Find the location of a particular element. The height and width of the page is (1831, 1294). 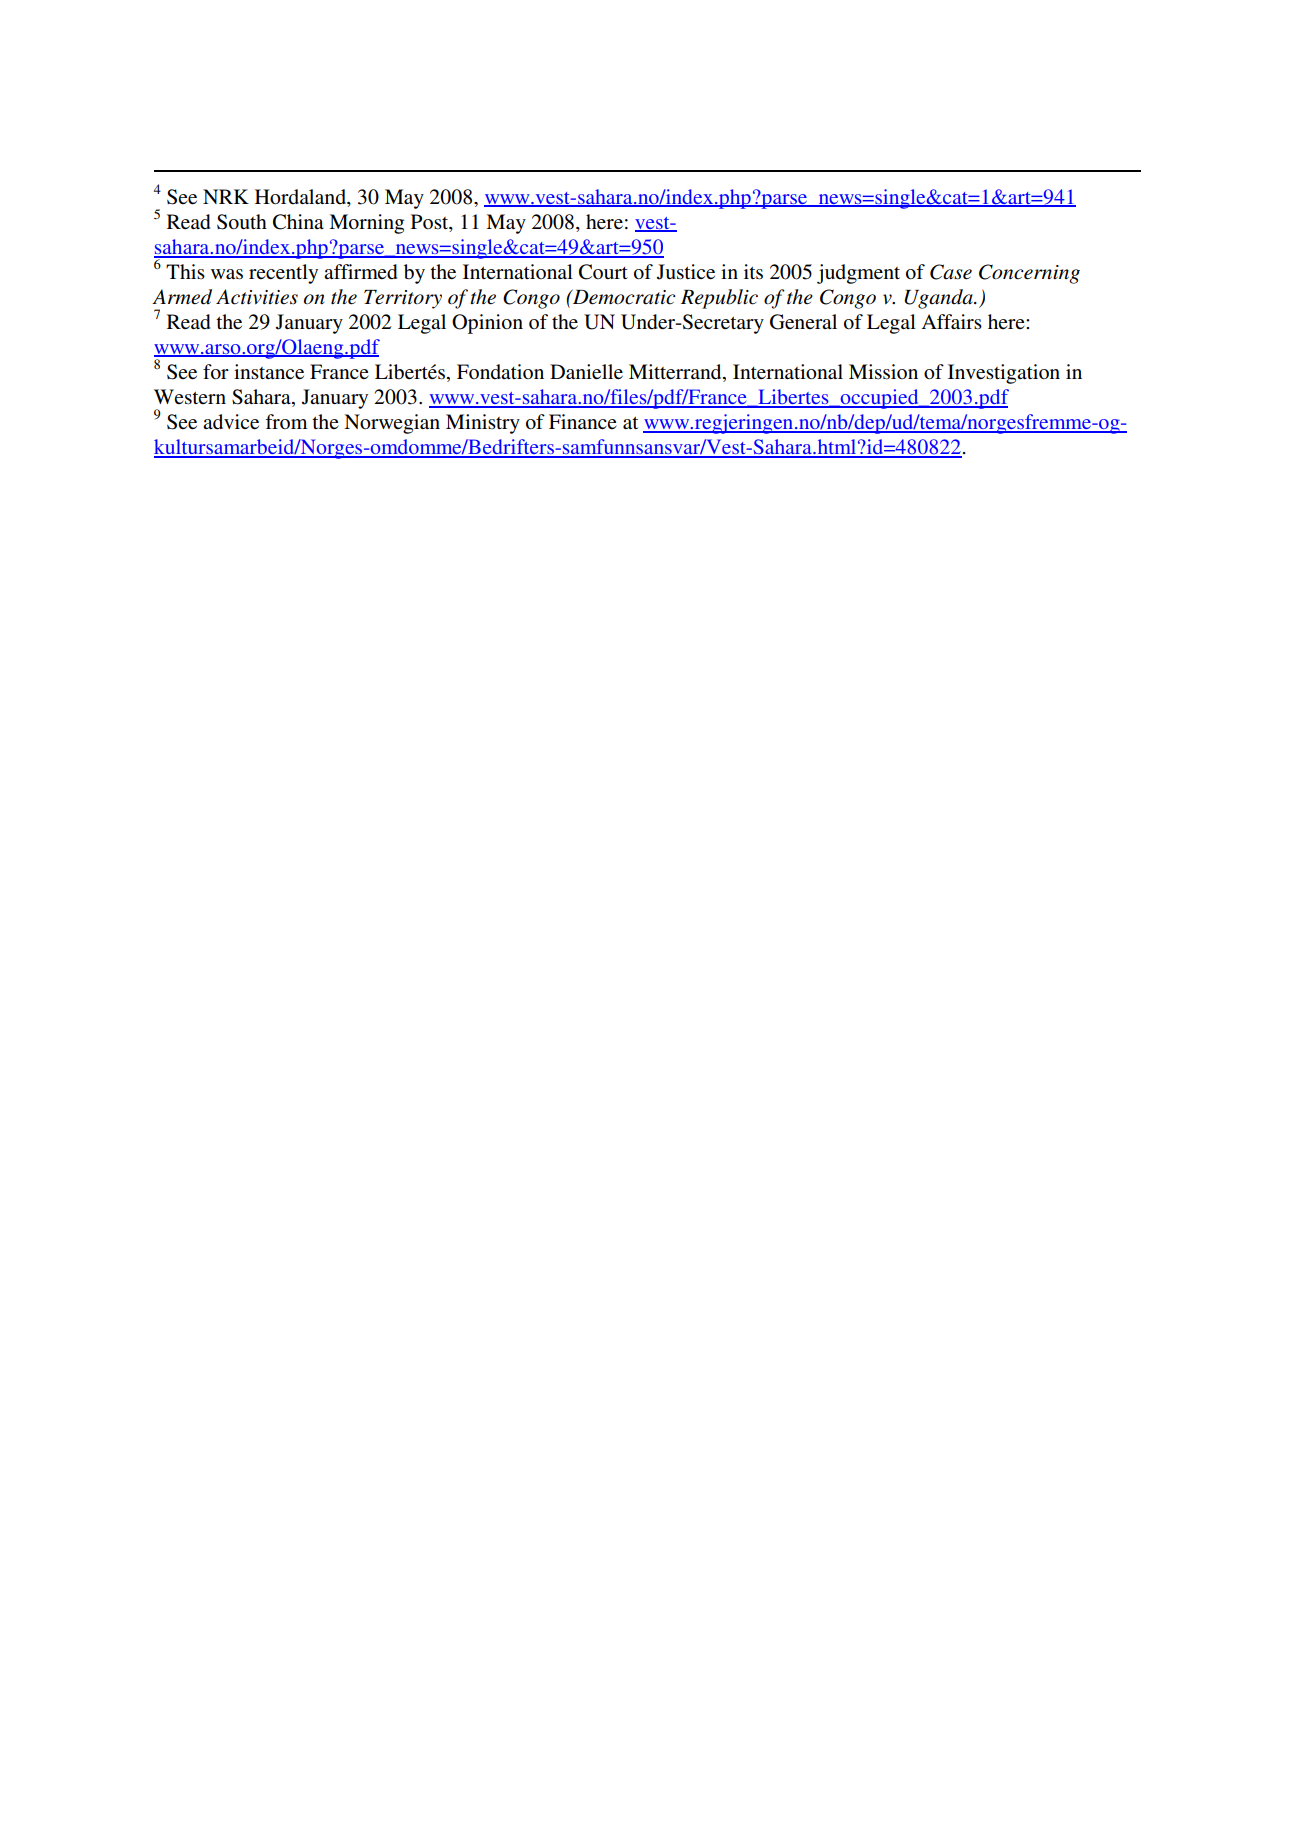

from is located at coordinates (286, 421).
